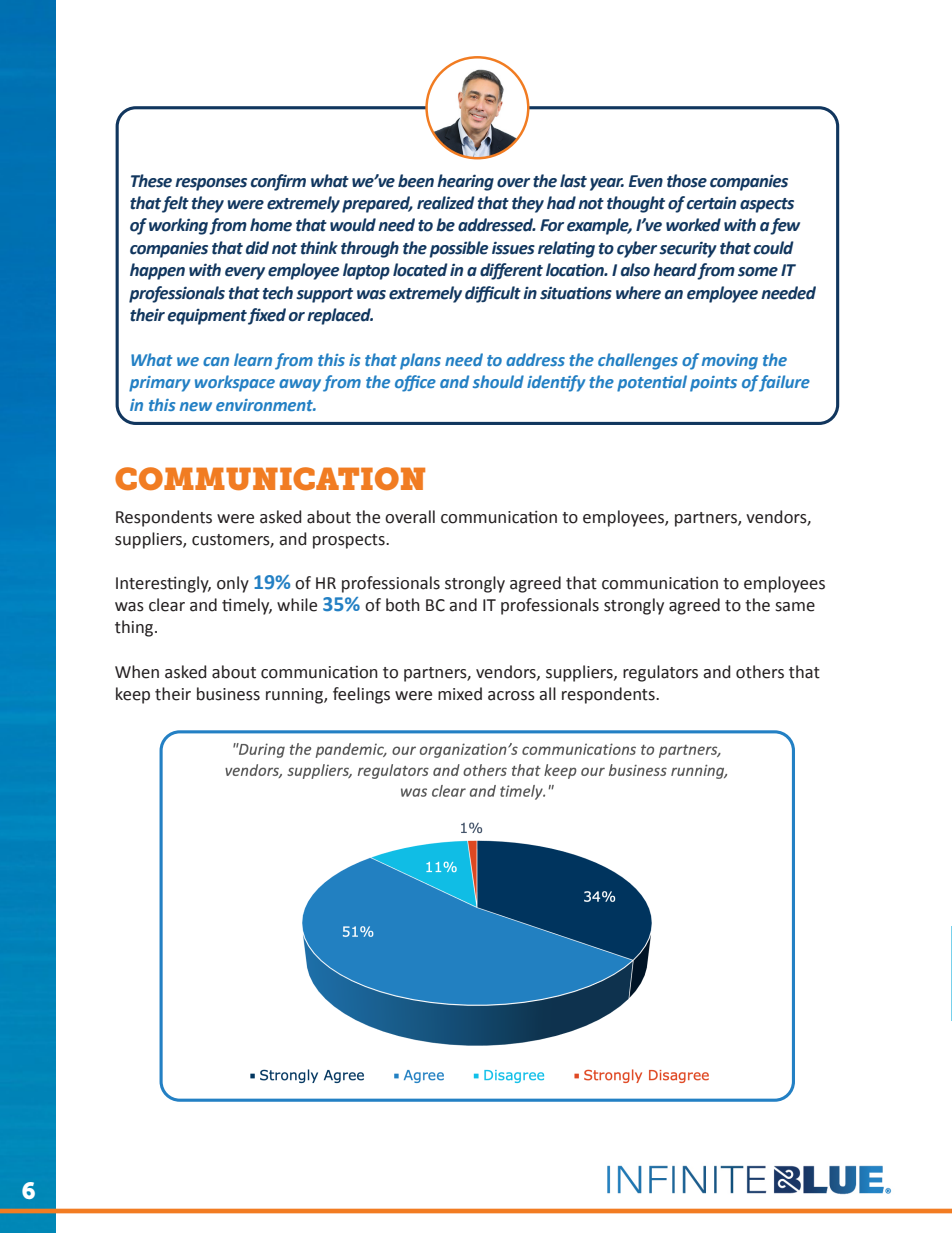  Describe the element at coordinates (460, 694) in the screenshot. I see `mixed` at that location.
